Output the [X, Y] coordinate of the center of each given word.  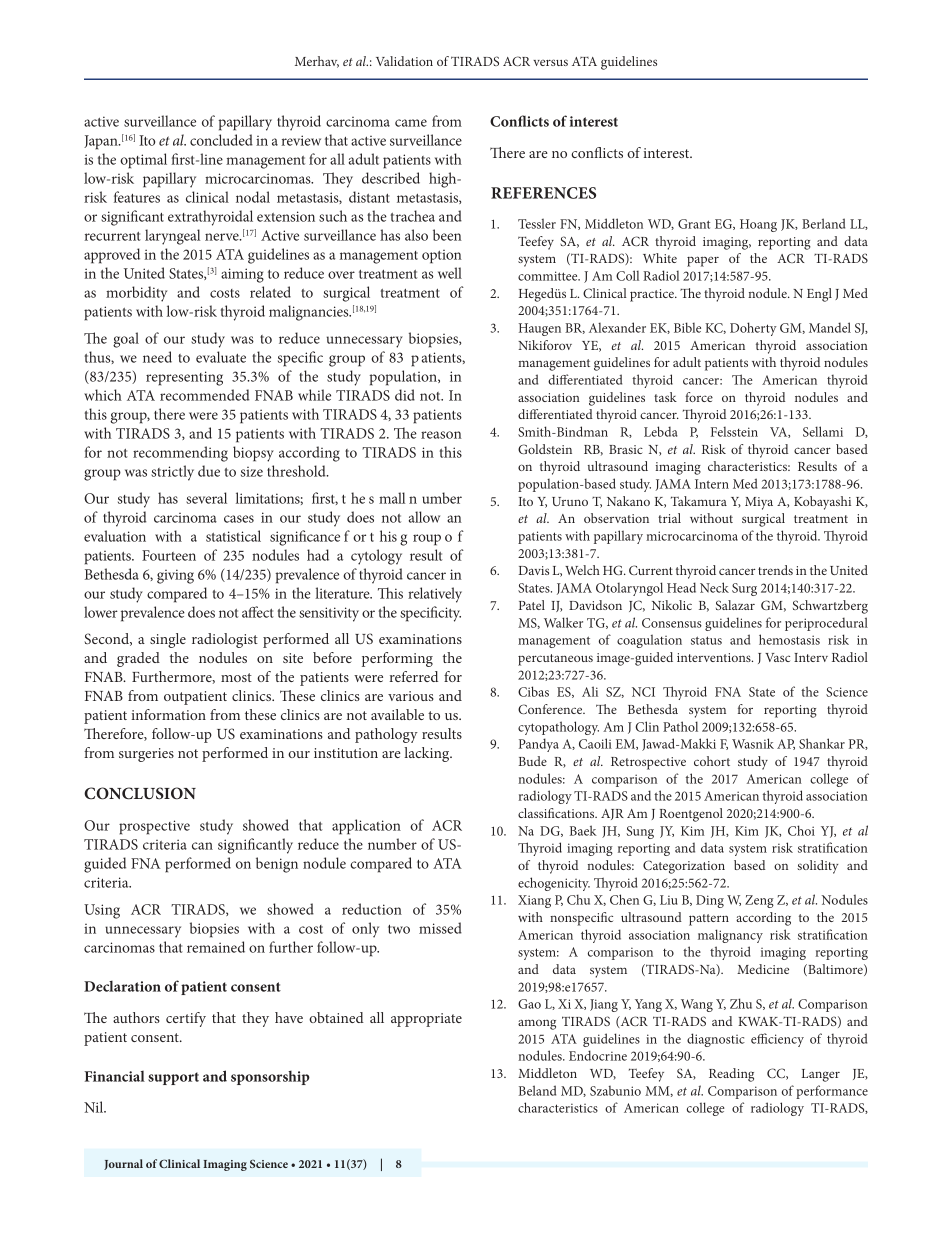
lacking [428, 754]
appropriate [426, 1020]
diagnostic [716, 1040]
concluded [221, 140]
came [411, 123]
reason [441, 435]
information [168, 714]
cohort [712, 761]
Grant [694, 224]
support [173, 1078]
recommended [204, 395]
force [699, 397]
